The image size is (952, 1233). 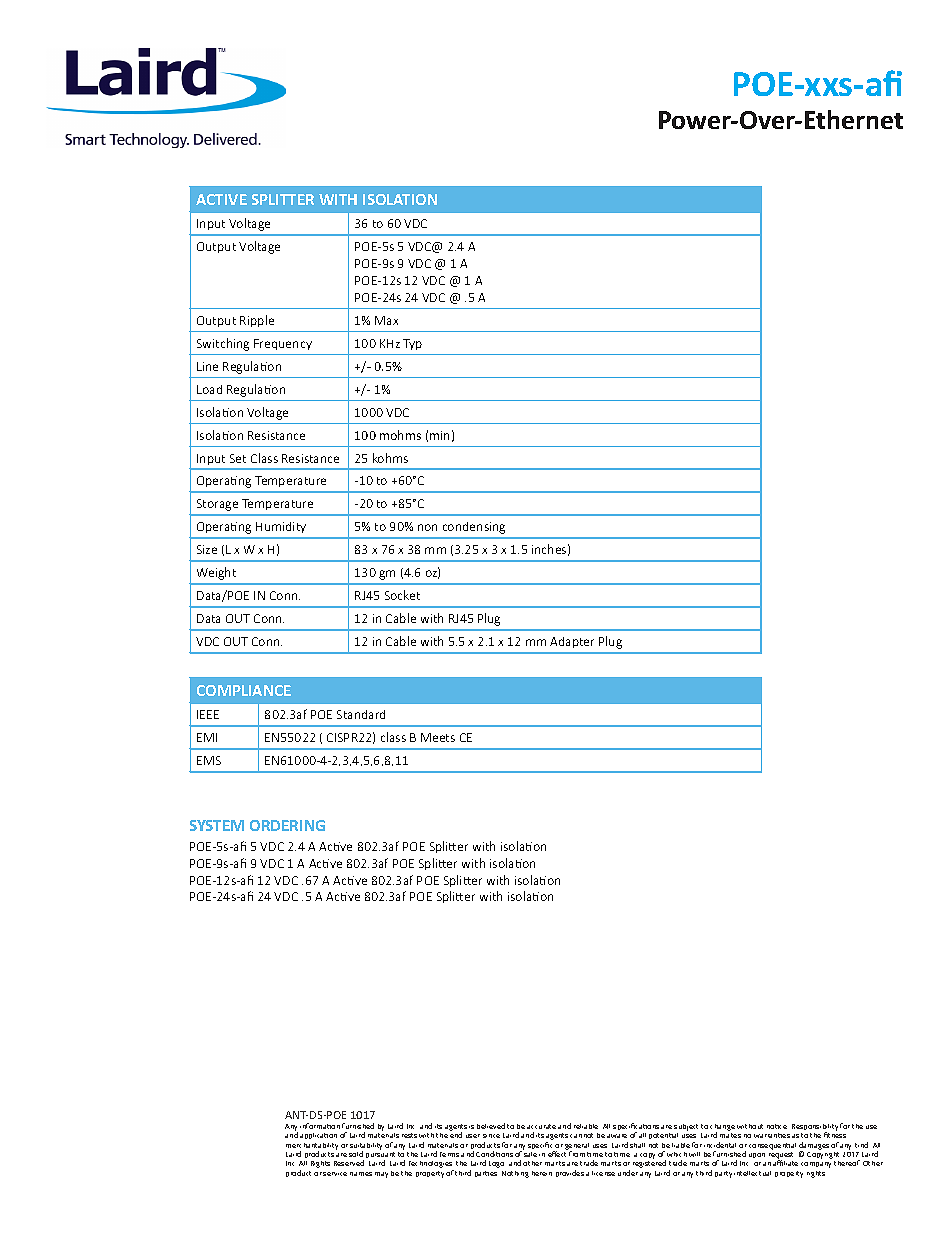 What do you see at coordinates (572, 642) in the image?
I see `Adapter` at bounding box center [572, 642].
